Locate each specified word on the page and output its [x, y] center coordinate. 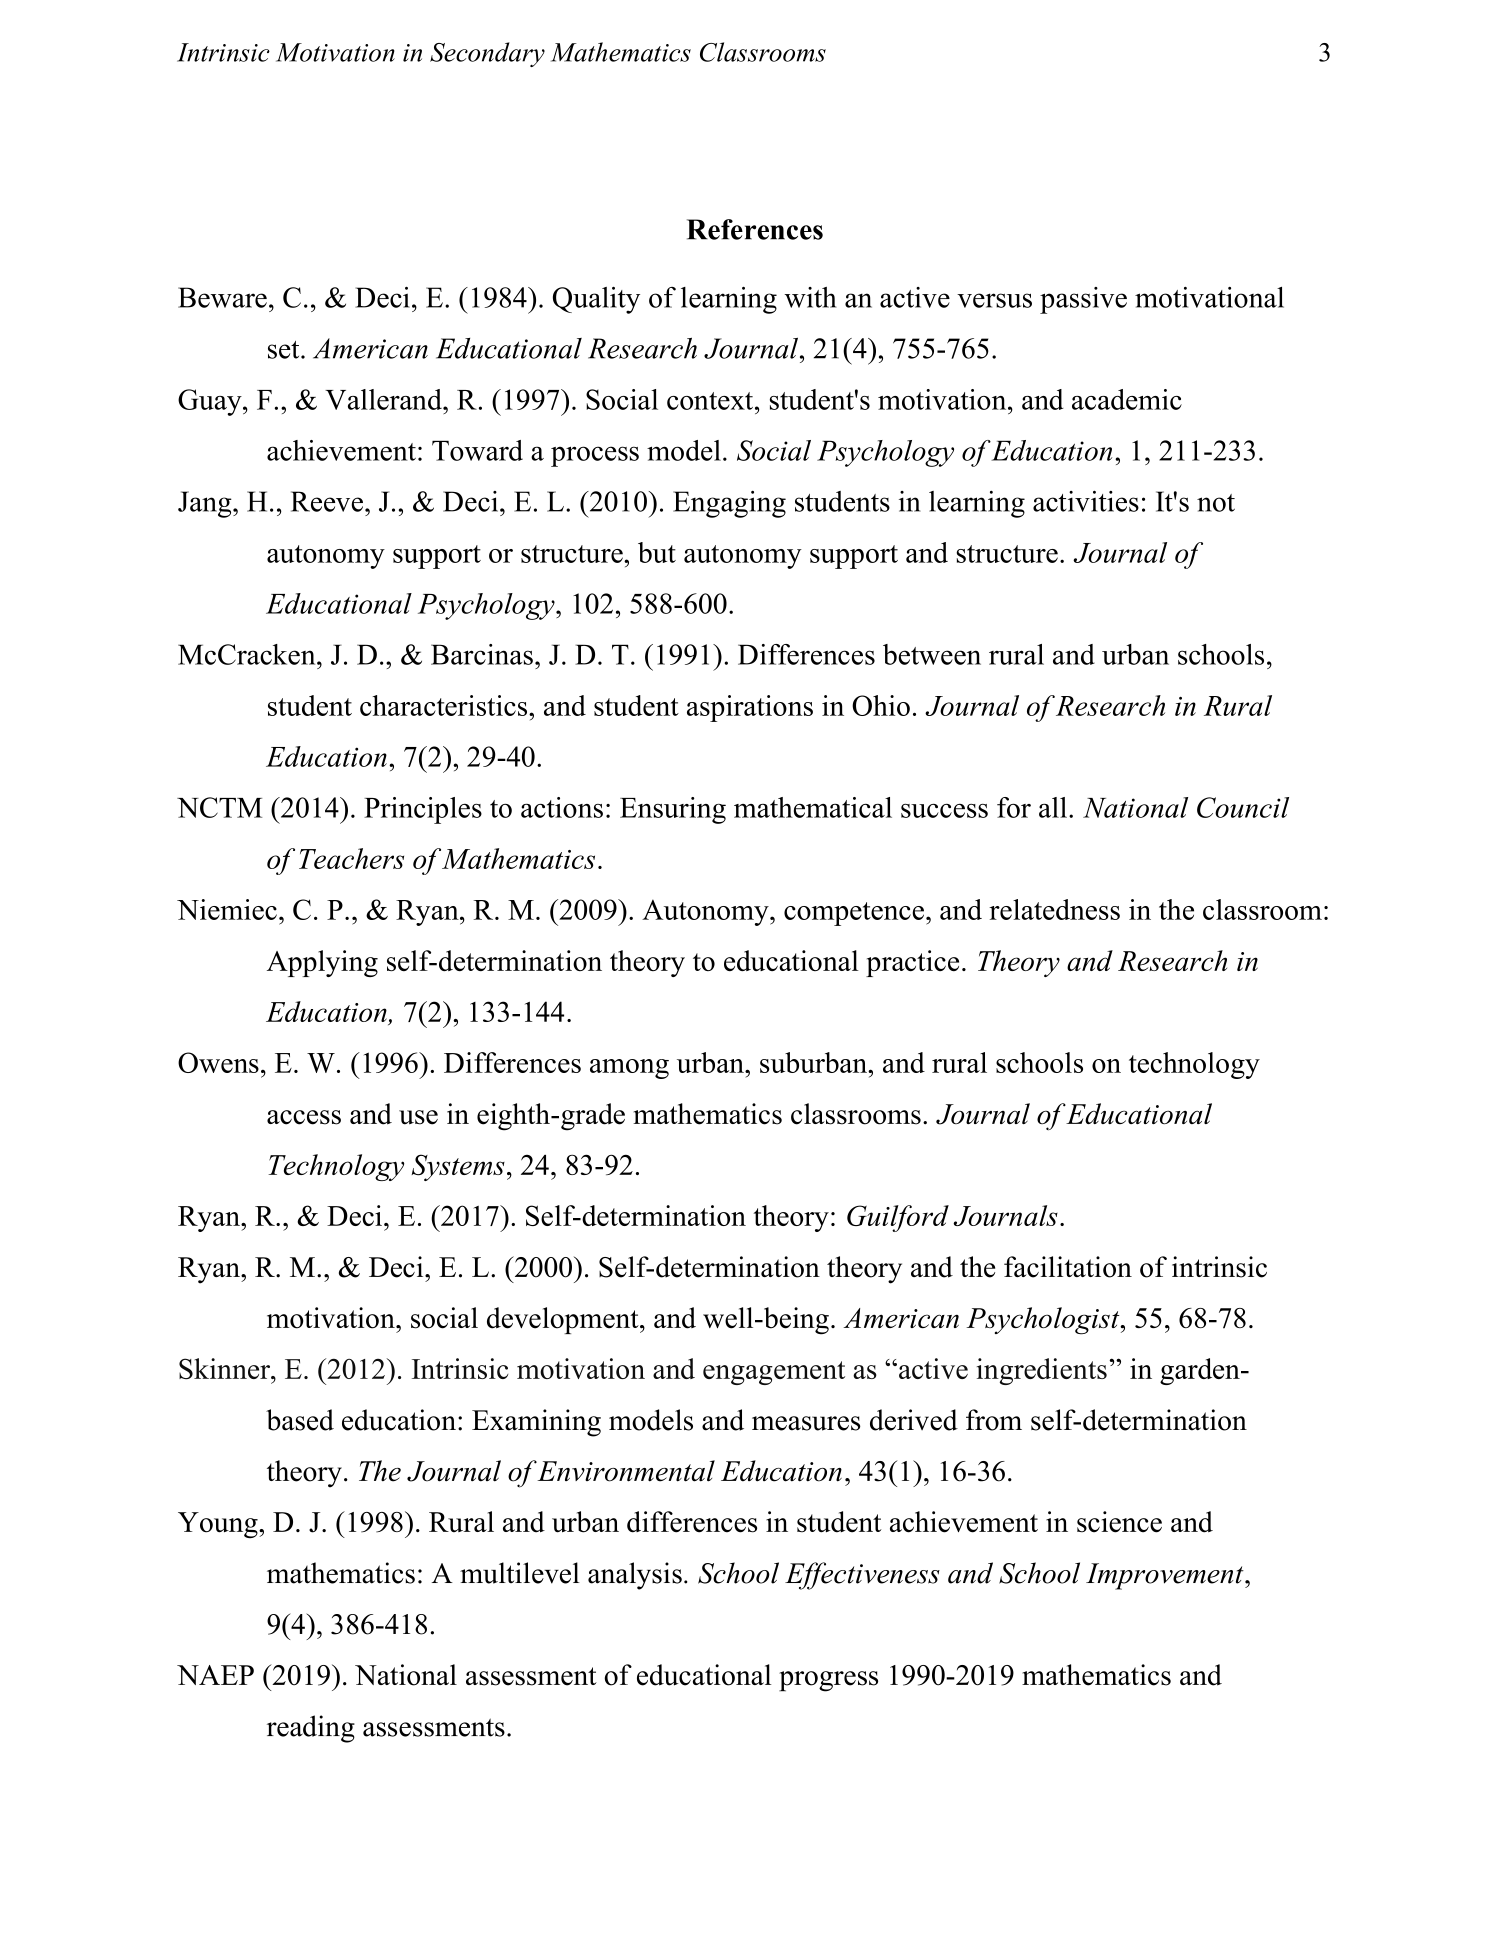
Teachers [351, 858]
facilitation [1068, 1267]
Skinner [226, 1368]
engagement [774, 1373]
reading [311, 1729]
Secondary [487, 54]
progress [828, 1681]
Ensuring [673, 810]
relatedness [1054, 909]
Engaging [729, 504]
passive [1083, 300]
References [755, 229]
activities [1086, 501]
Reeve [327, 501]
